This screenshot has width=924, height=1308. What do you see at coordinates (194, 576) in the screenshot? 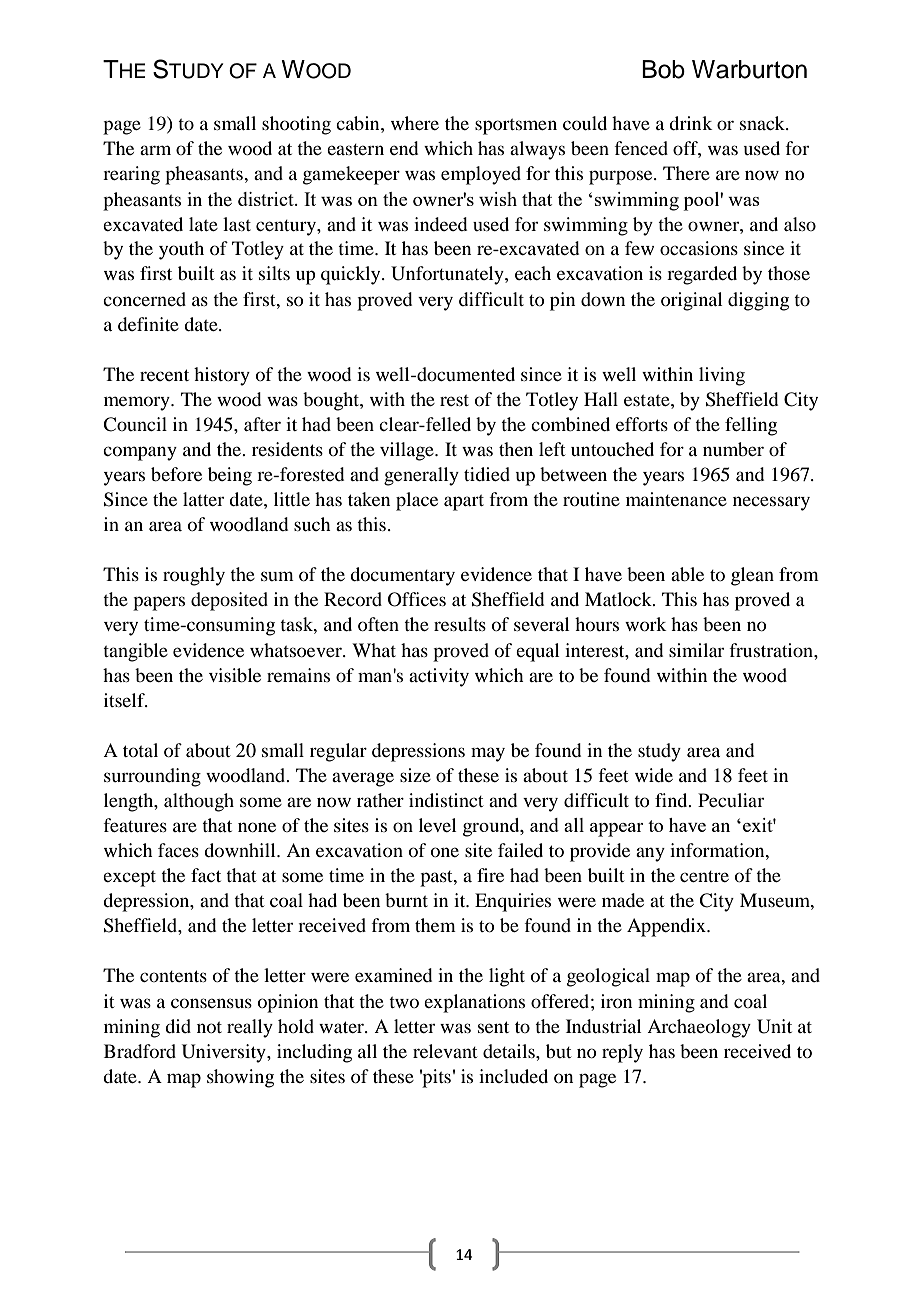
I see `roughly` at bounding box center [194, 576].
